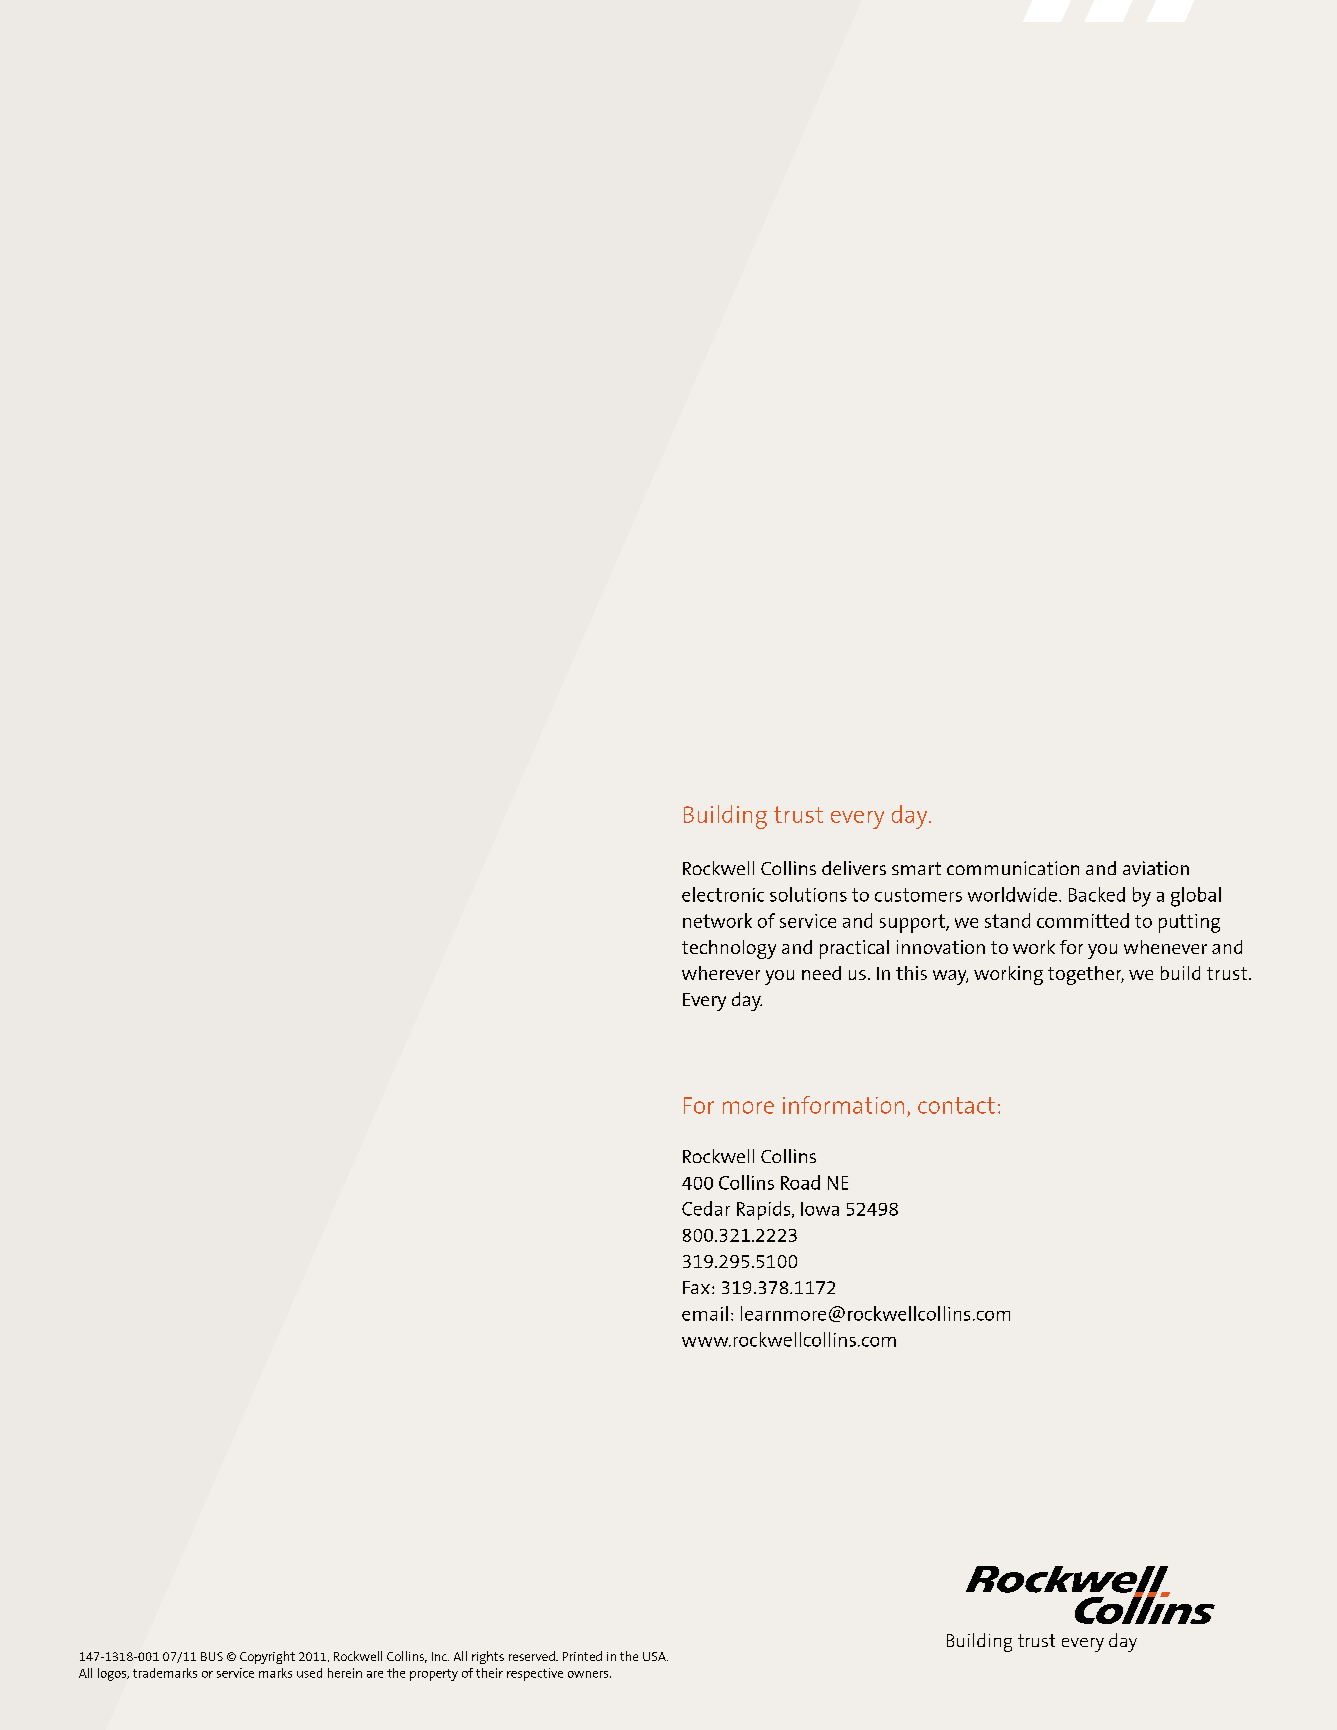 The image size is (1337, 1730). Describe the element at coordinates (820, 1209) in the screenshot. I see `Iowa` at that location.
